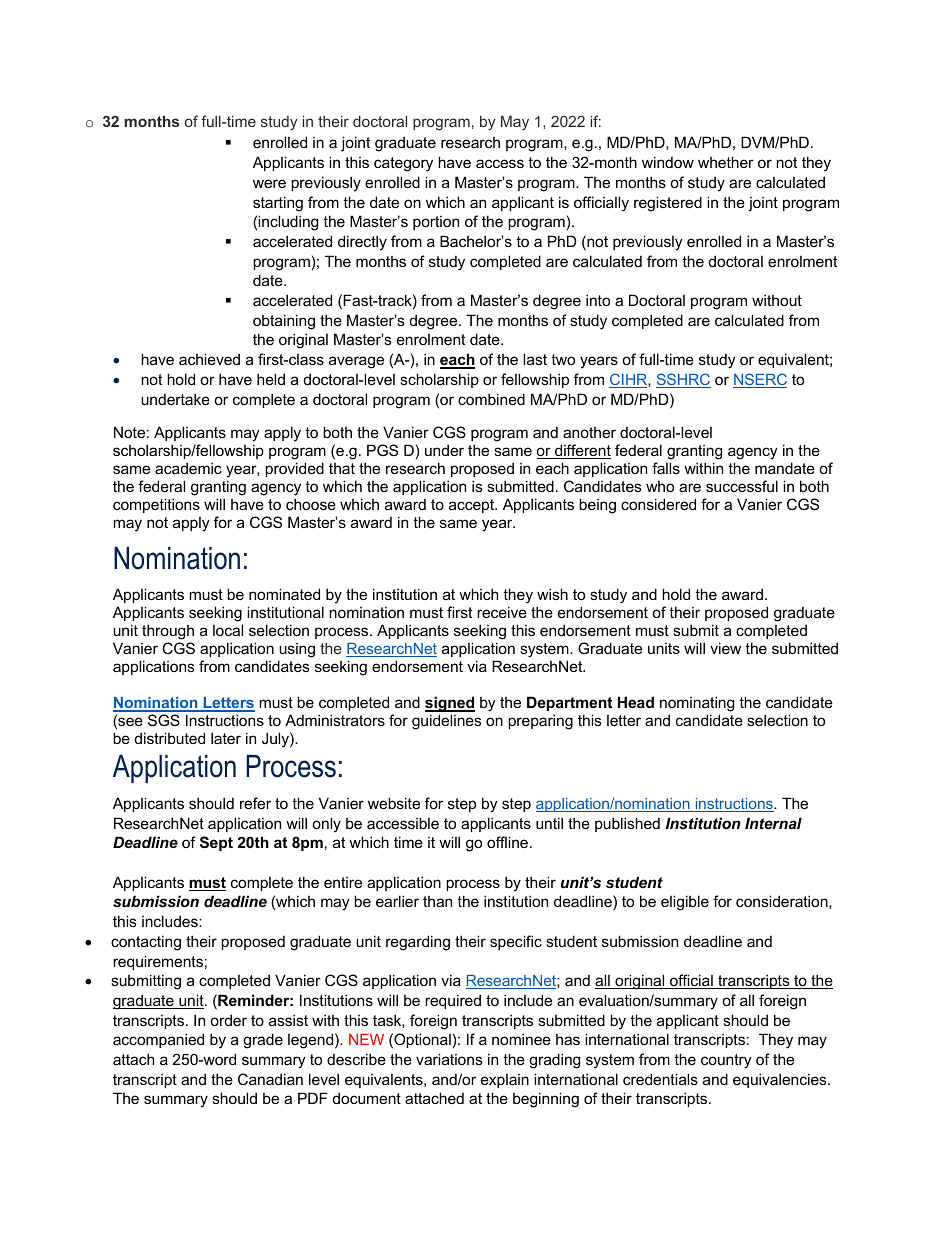  I want to click on competitions, so click(156, 505).
